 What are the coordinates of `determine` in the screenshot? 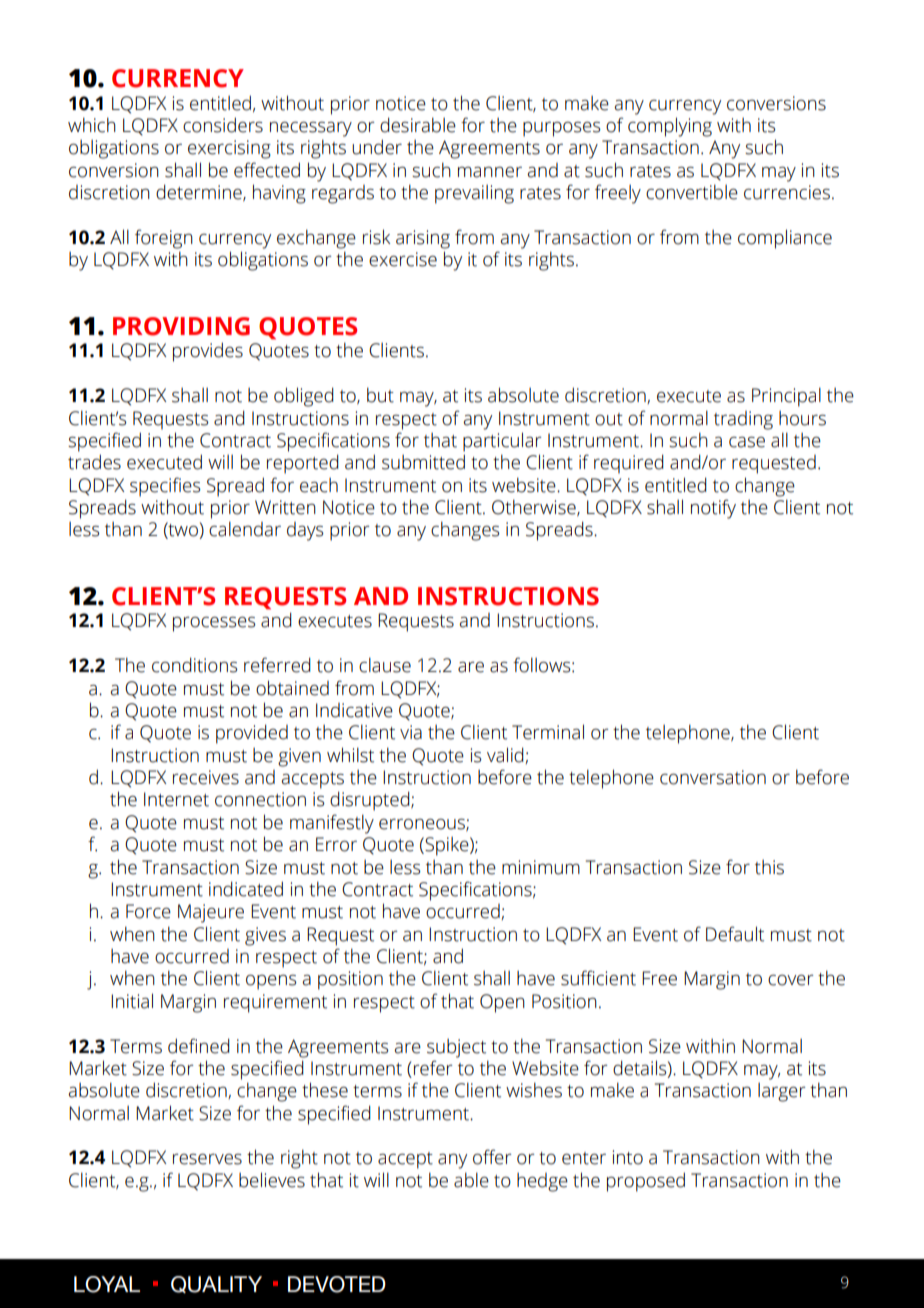 It's located at (200, 192).
